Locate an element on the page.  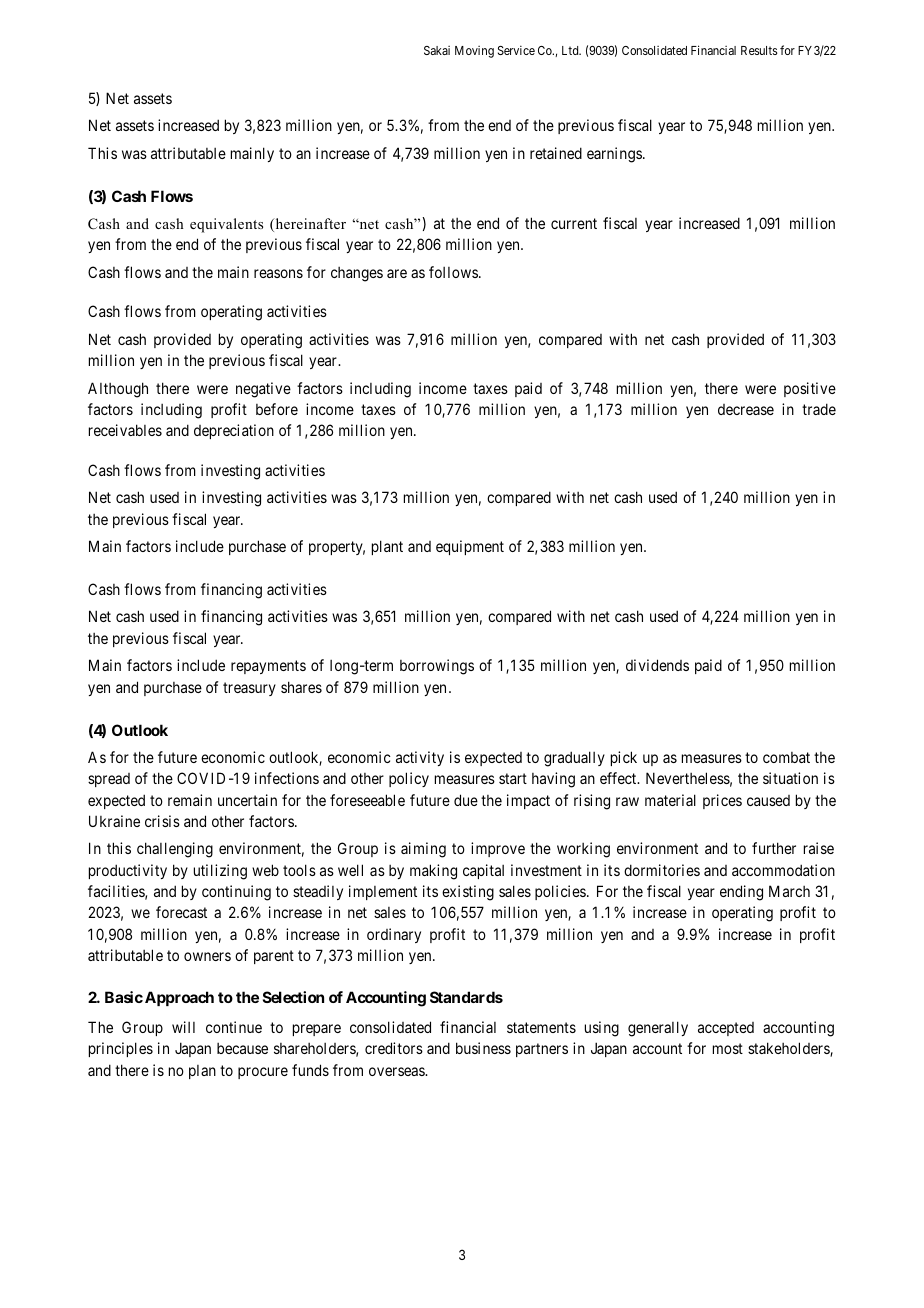
decrease is located at coordinates (746, 409).
